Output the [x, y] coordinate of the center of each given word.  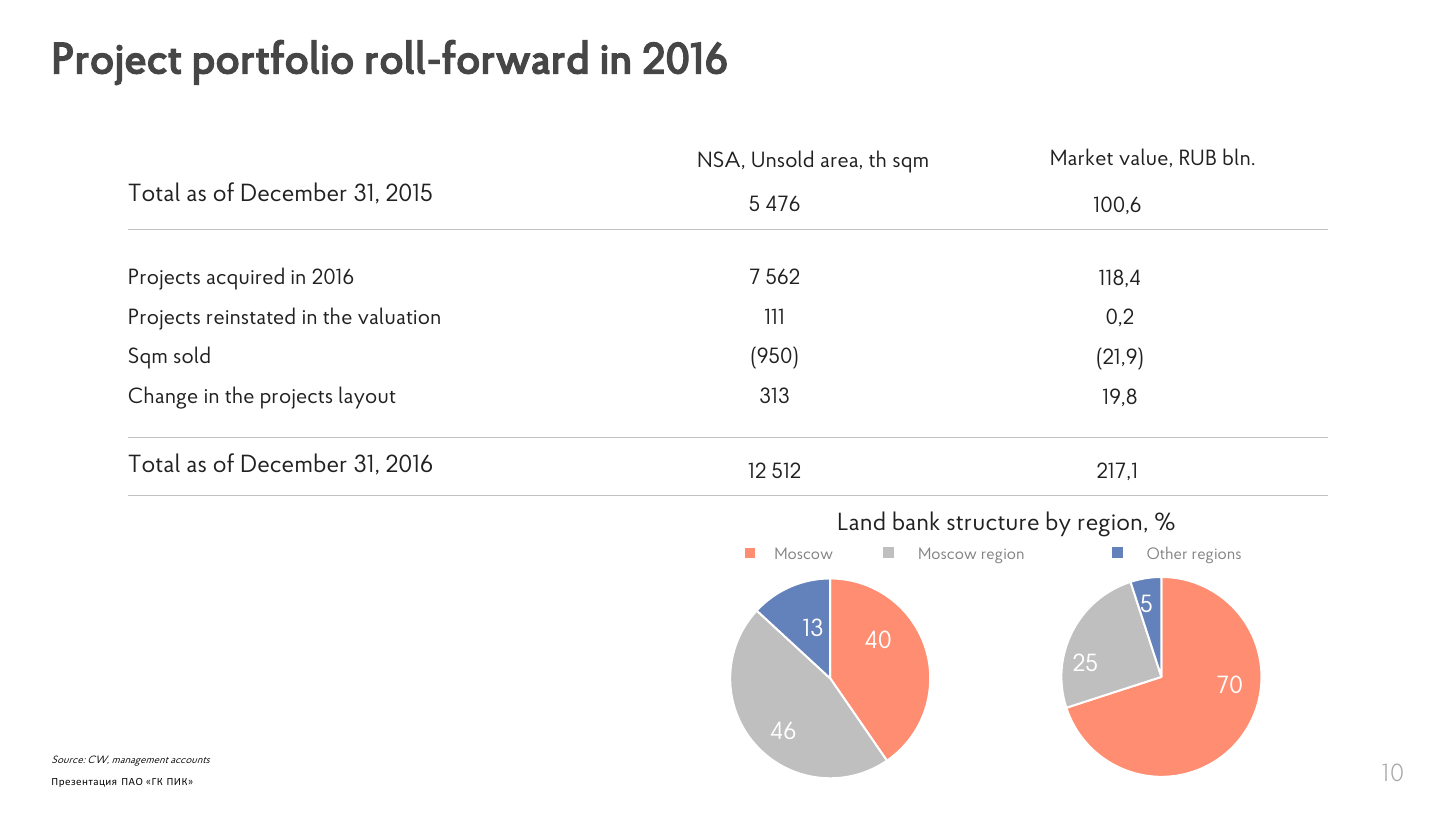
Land [862, 520]
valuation [399, 315]
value [1143, 156]
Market [1082, 156]
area [839, 162]
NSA [720, 160]
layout [367, 397]
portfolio [273, 62]
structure [993, 523]
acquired [245, 278]
